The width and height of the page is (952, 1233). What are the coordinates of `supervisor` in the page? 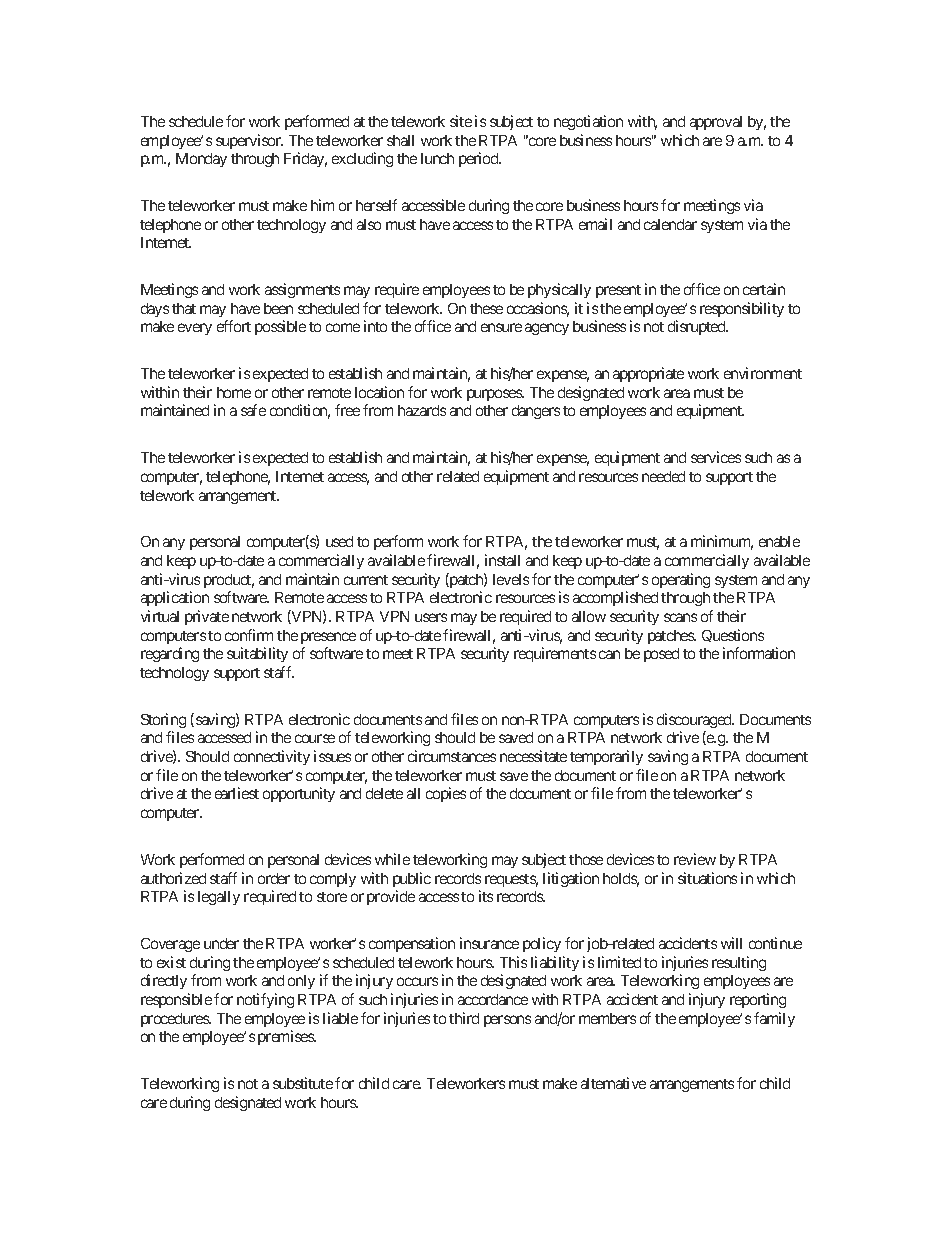 It's located at (249, 141).
